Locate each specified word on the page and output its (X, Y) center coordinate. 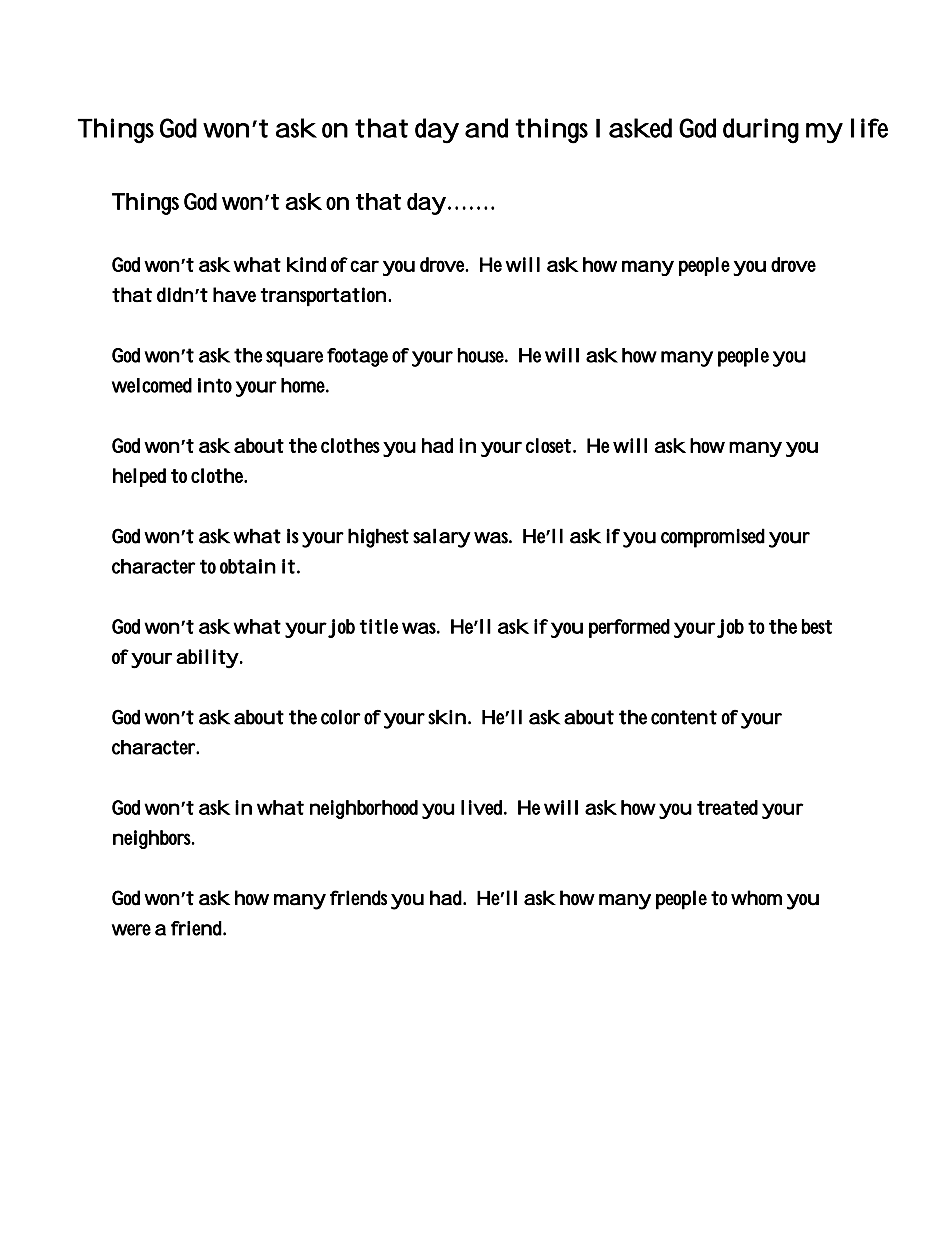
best (817, 626)
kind (306, 264)
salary (442, 538)
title (378, 626)
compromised (713, 538)
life (869, 128)
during (761, 131)
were (131, 930)
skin (447, 717)
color (341, 717)
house (483, 355)
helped (139, 477)
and (486, 128)
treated (727, 807)
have (234, 295)
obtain (248, 566)
